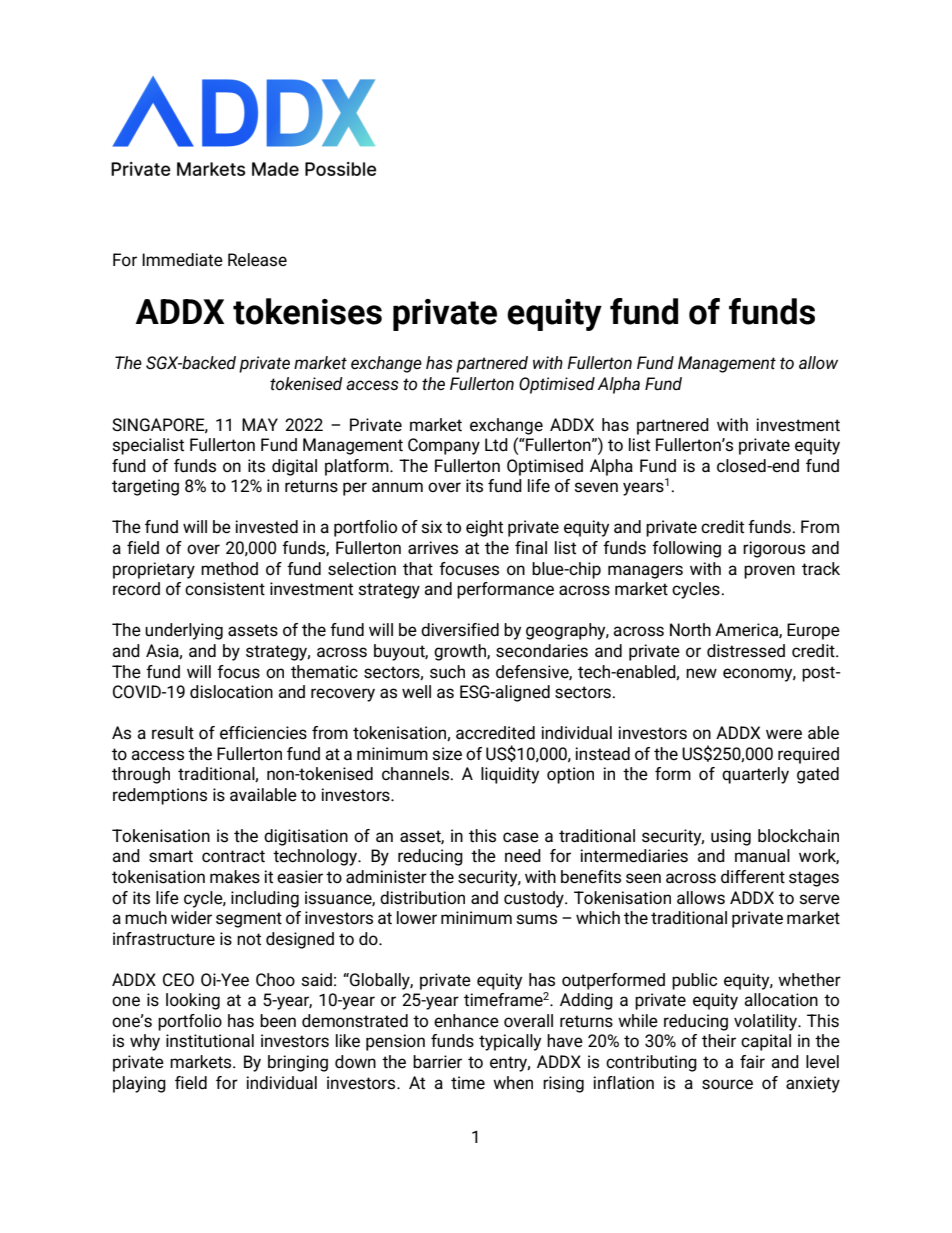  What do you see at coordinates (233, 856) in the screenshot?
I see `contract` at bounding box center [233, 856].
